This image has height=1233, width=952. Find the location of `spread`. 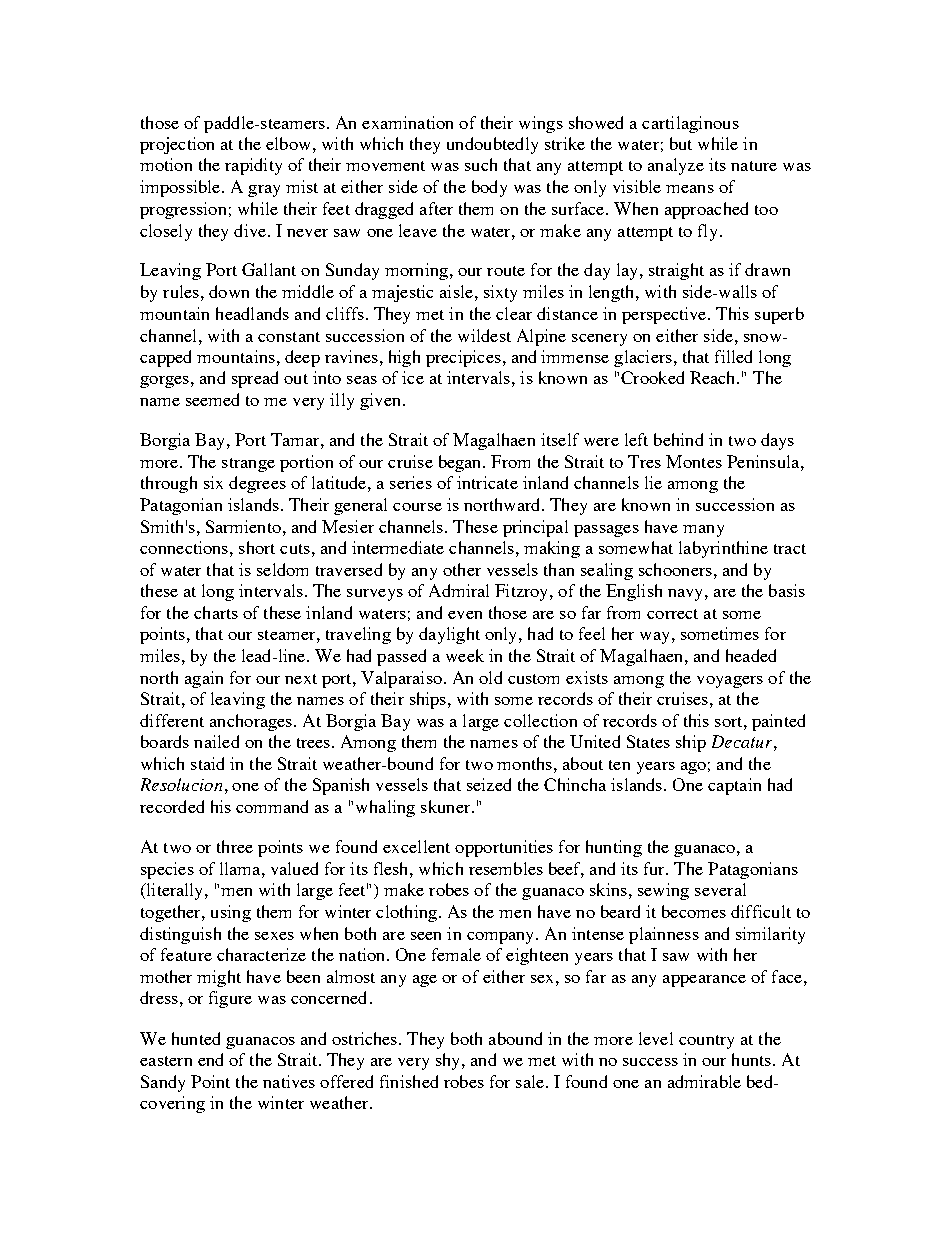

spread is located at coordinates (255, 379).
